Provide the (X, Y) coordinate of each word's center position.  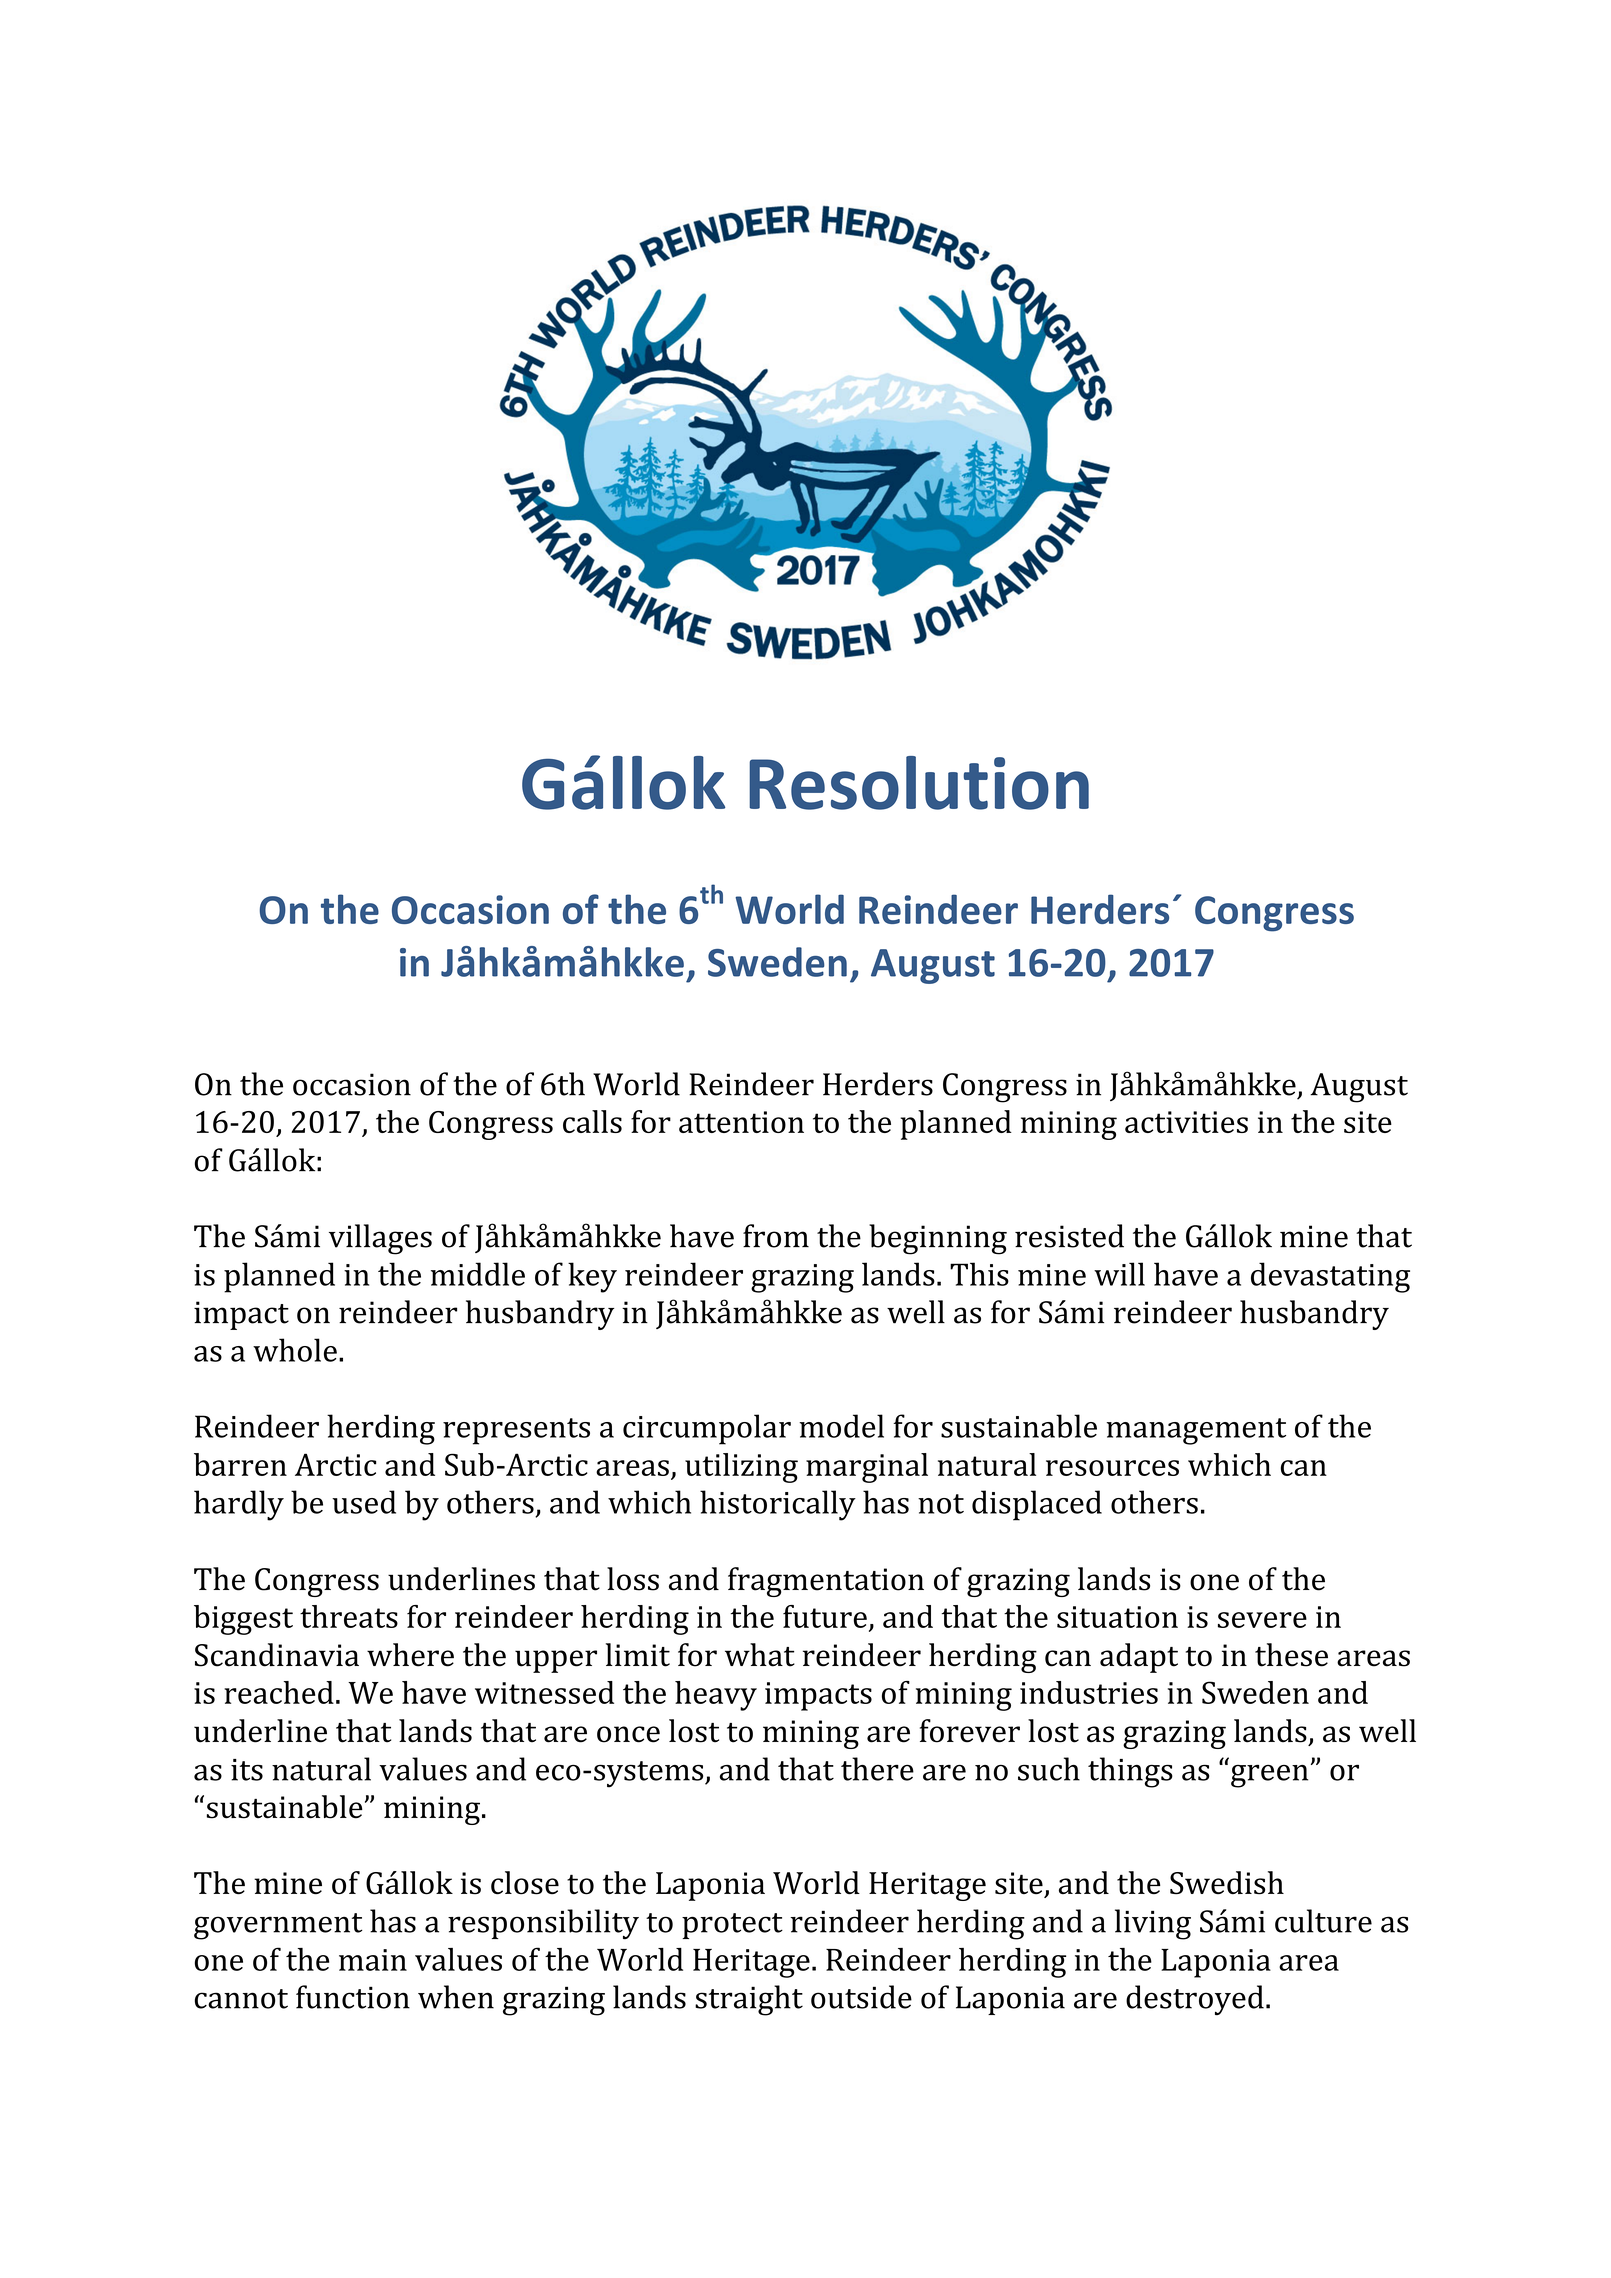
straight (749, 2000)
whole (295, 1350)
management (1196, 1431)
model (841, 1426)
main (373, 1960)
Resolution (919, 783)
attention (741, 1122)
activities (1186, 1122)
